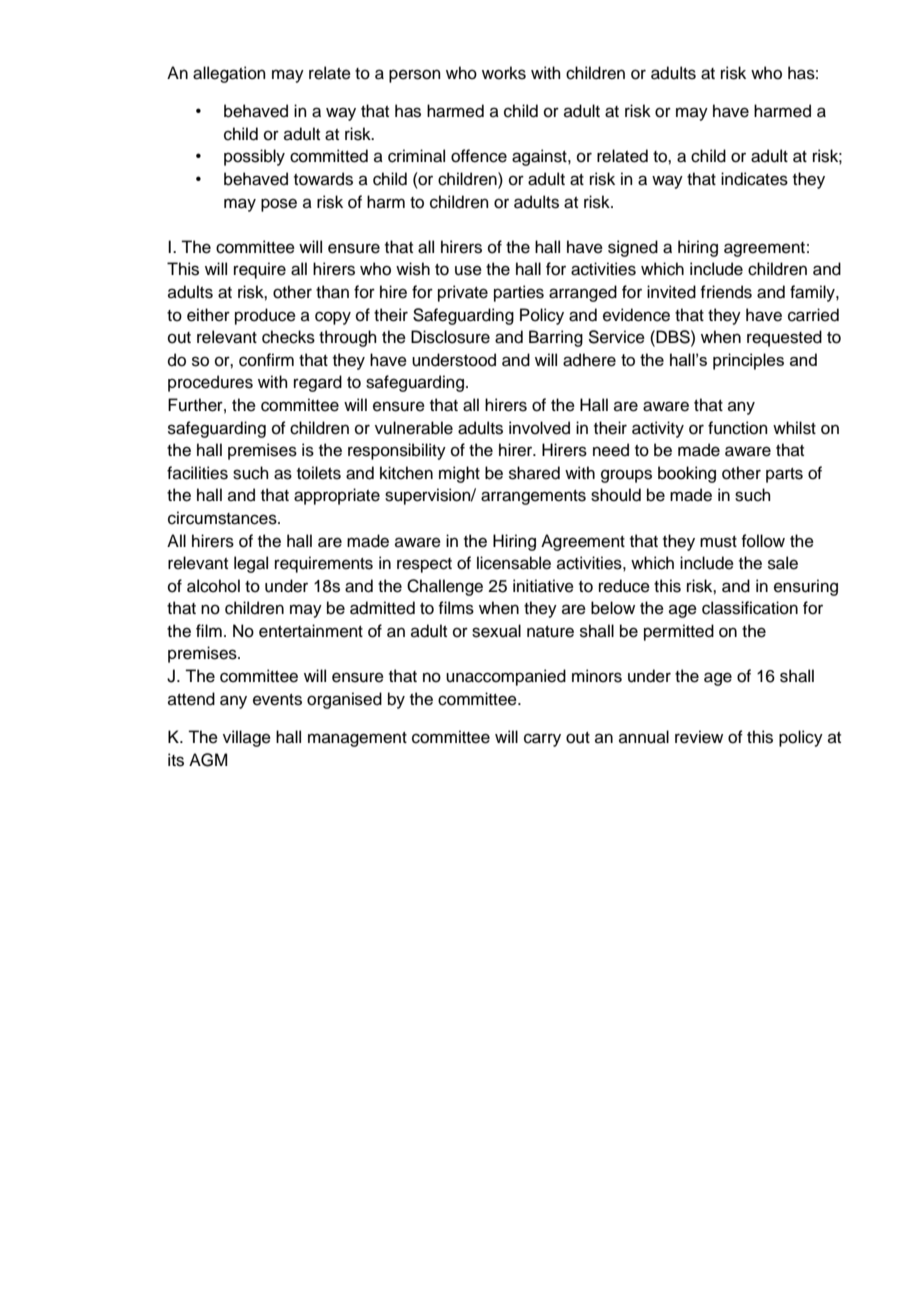 The image size is (924, 1308). What do you see at coordinates (539, 428) in the screenshot?
I see `involved` at bounding box center [539, 428].
